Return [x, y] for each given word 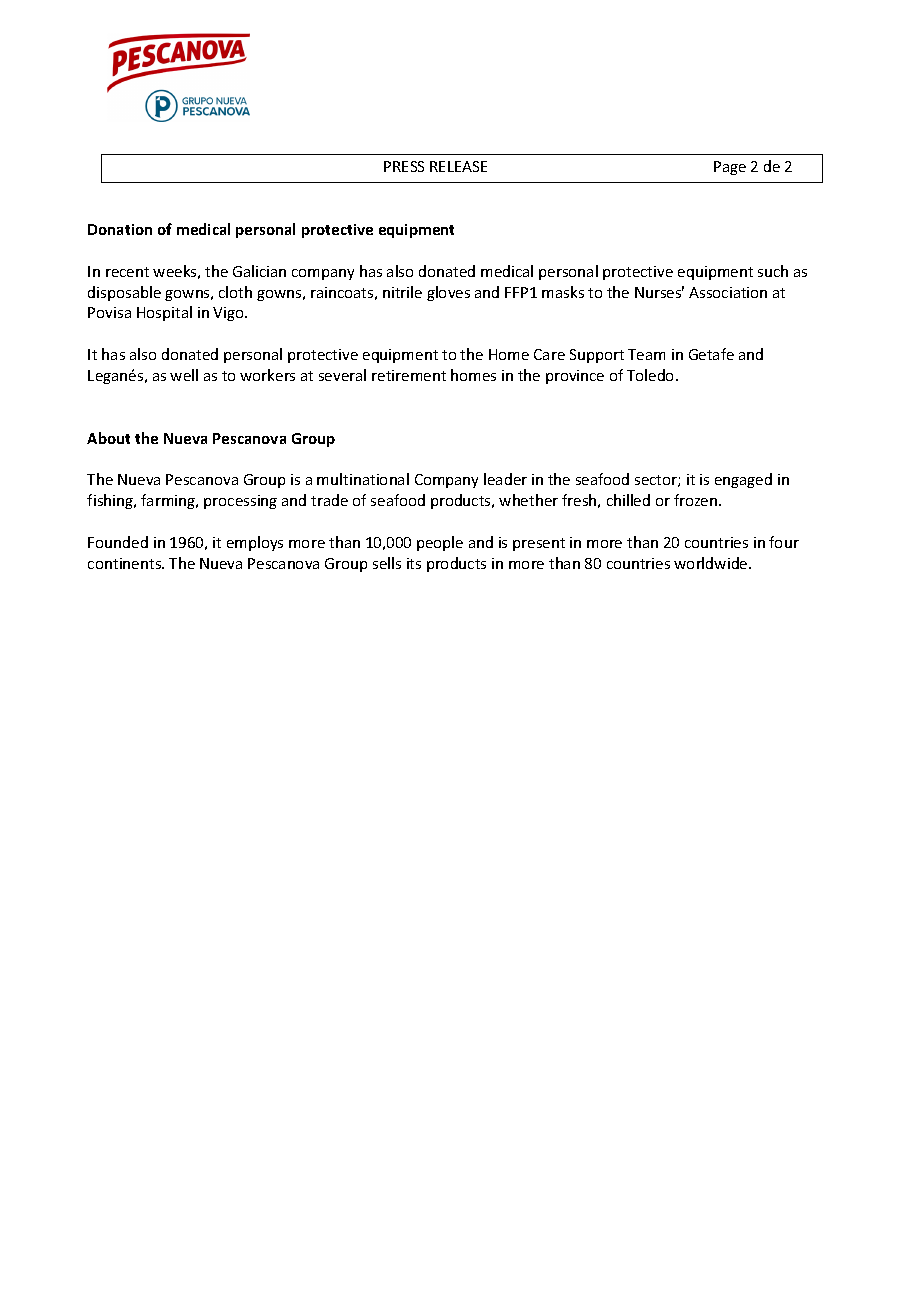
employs [255, 543]
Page [730, 168]
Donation [120, 229]
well [184, 375]
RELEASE [458, 166]
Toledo [652, 375]
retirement [409, 375]
